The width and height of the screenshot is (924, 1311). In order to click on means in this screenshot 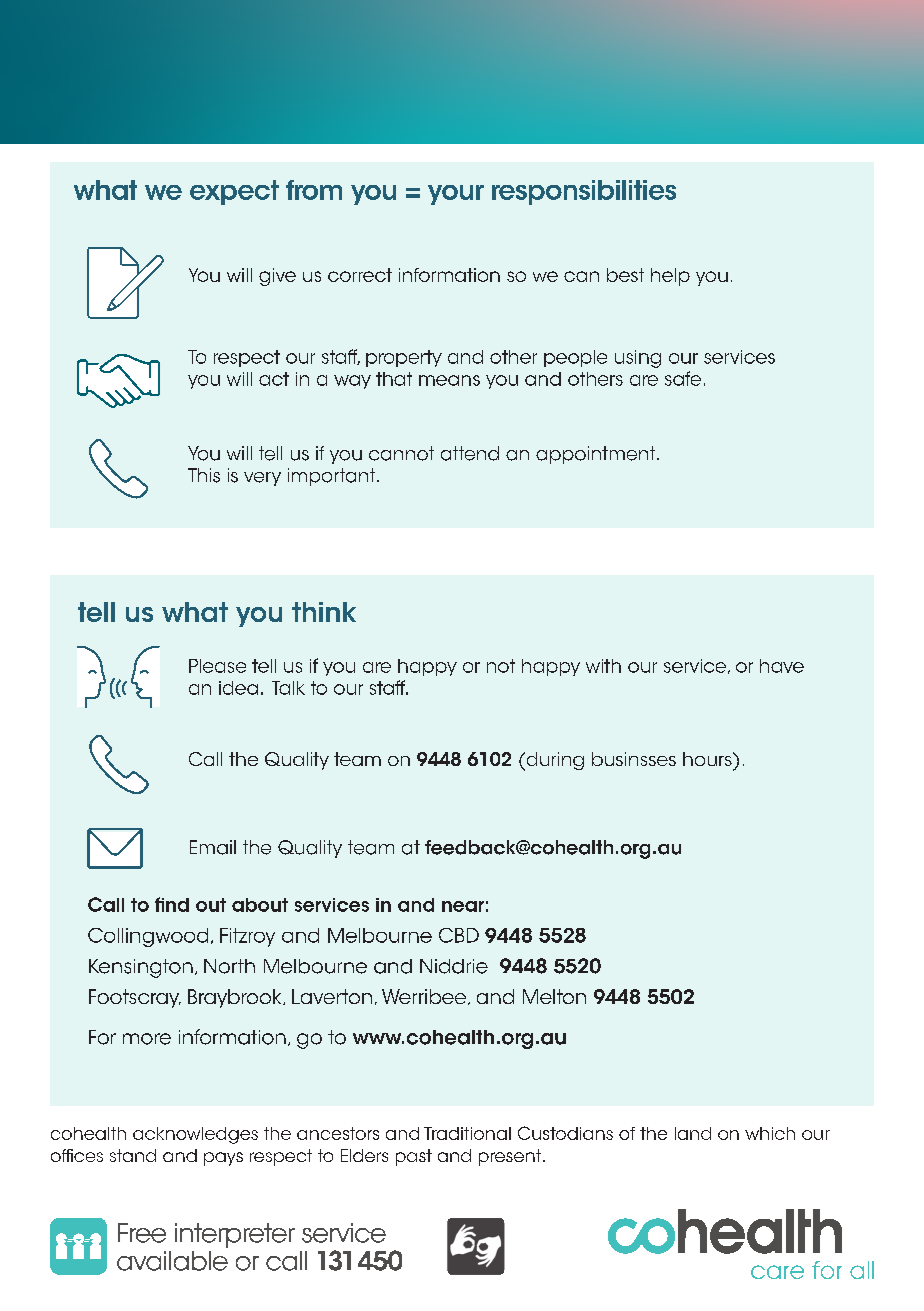, I will do `click(449, 380)`.
